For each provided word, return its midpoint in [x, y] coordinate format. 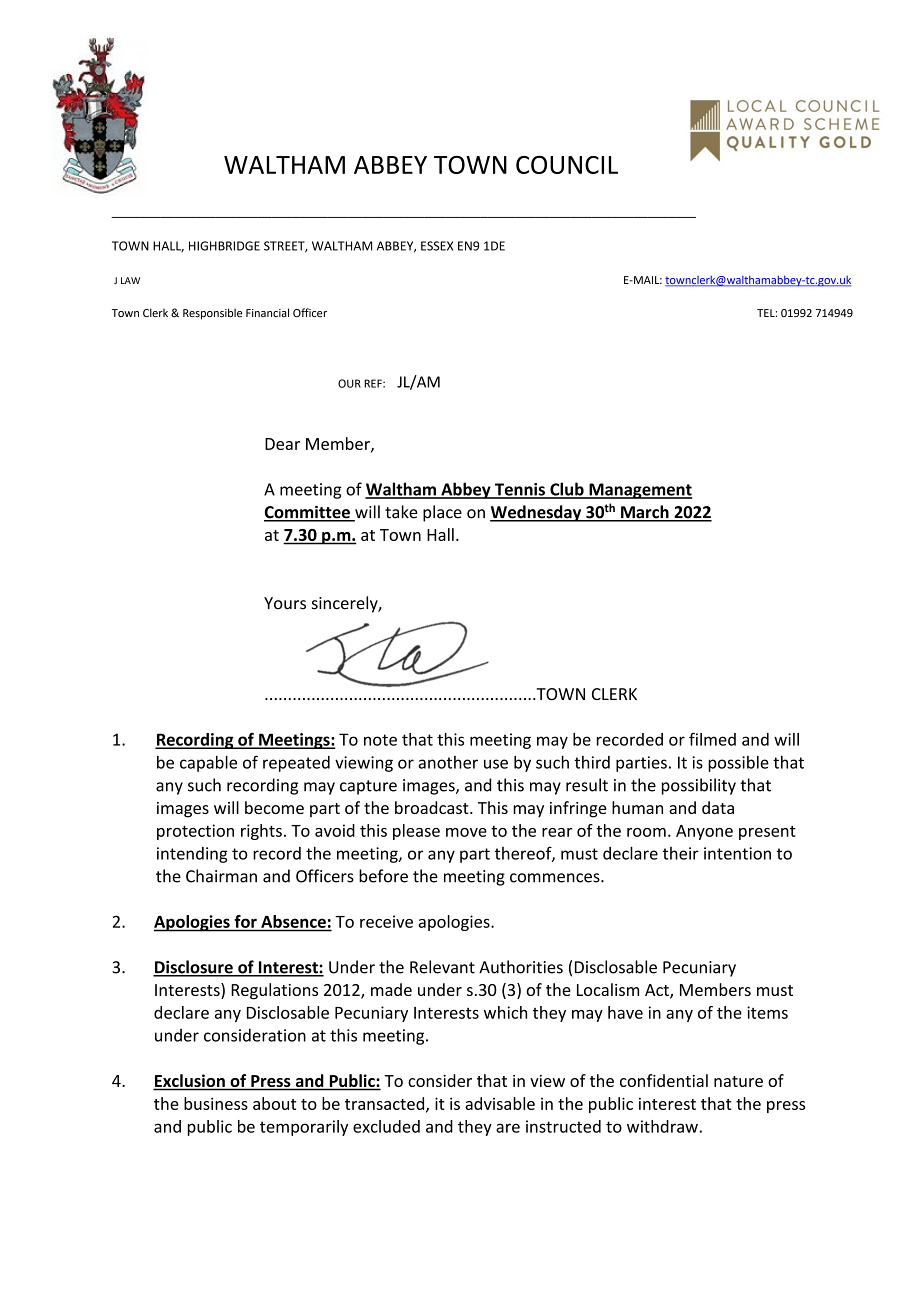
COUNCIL [567, 165]
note [380, 740]
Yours [285, 603]
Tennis [520, 490]
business [216, 1103]
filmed [712, 739]
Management [639, 491]
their [681, 853]
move [466, 832]
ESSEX [437, 246]
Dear [282, 444]
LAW [130, 280]
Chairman [221, 876]
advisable [500, 1103]
